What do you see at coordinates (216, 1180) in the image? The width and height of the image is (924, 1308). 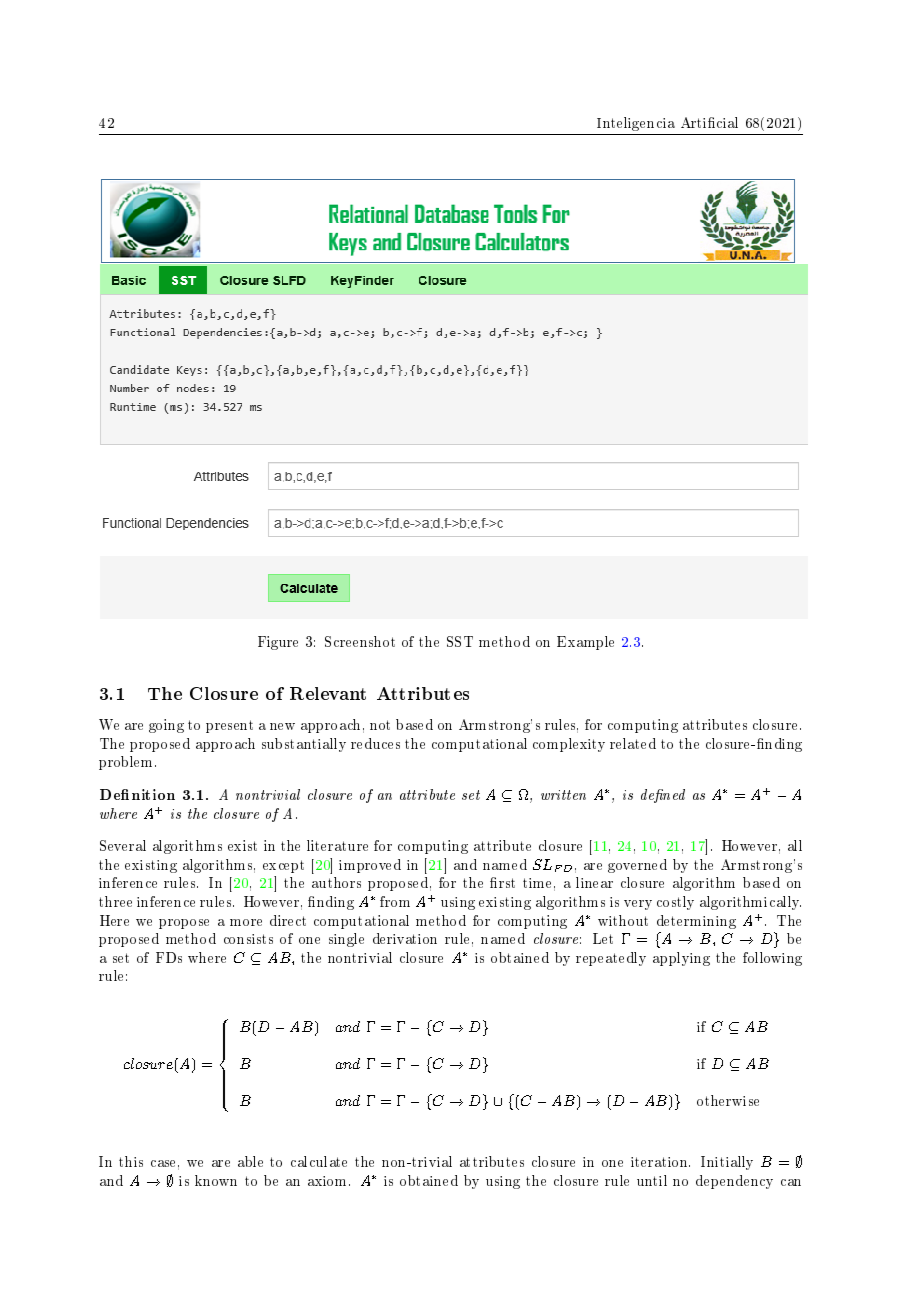 I see `known` at bounding box center [216, 1180].
